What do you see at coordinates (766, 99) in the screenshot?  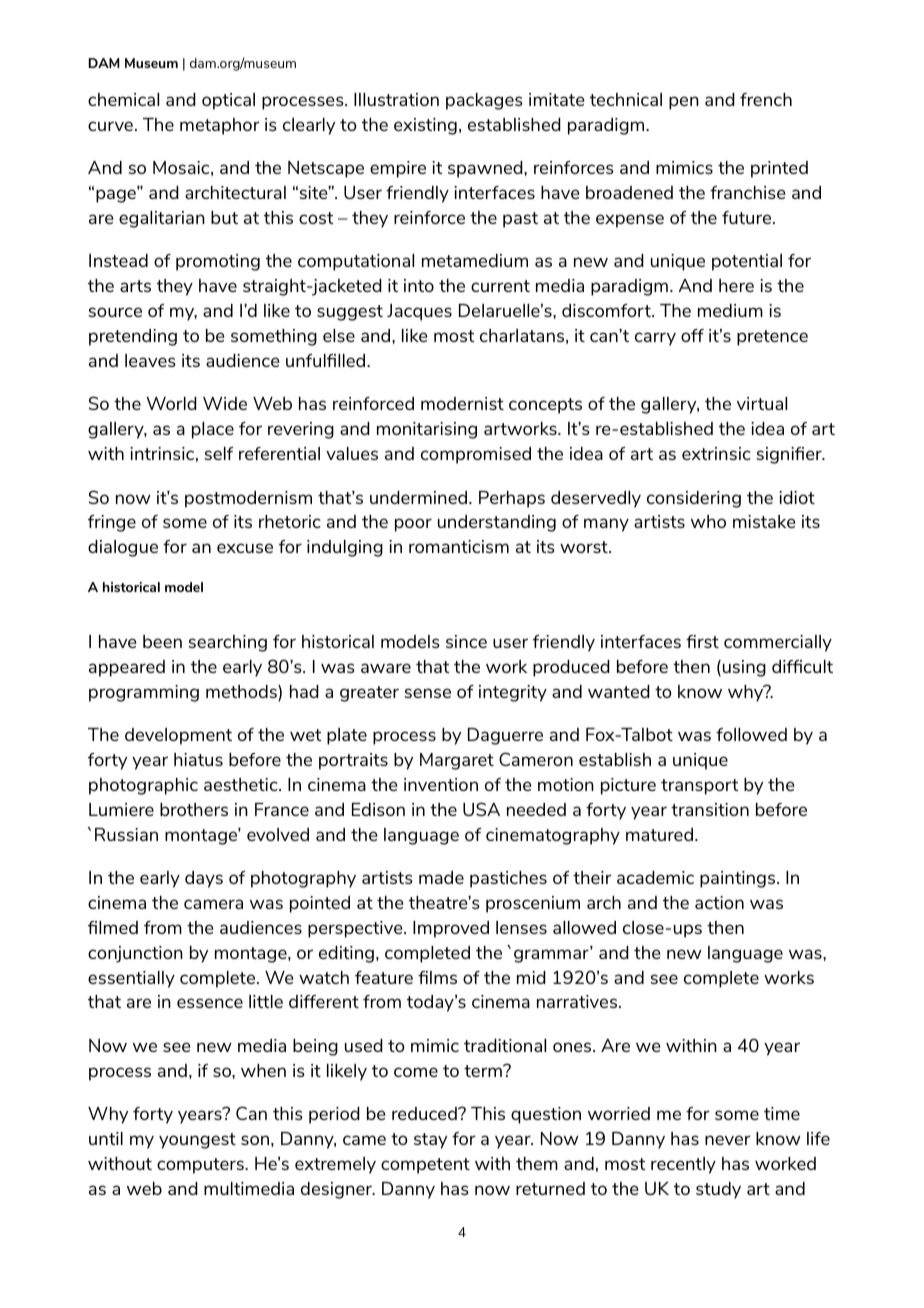 I see `french` at bounding box center [766, 99].
